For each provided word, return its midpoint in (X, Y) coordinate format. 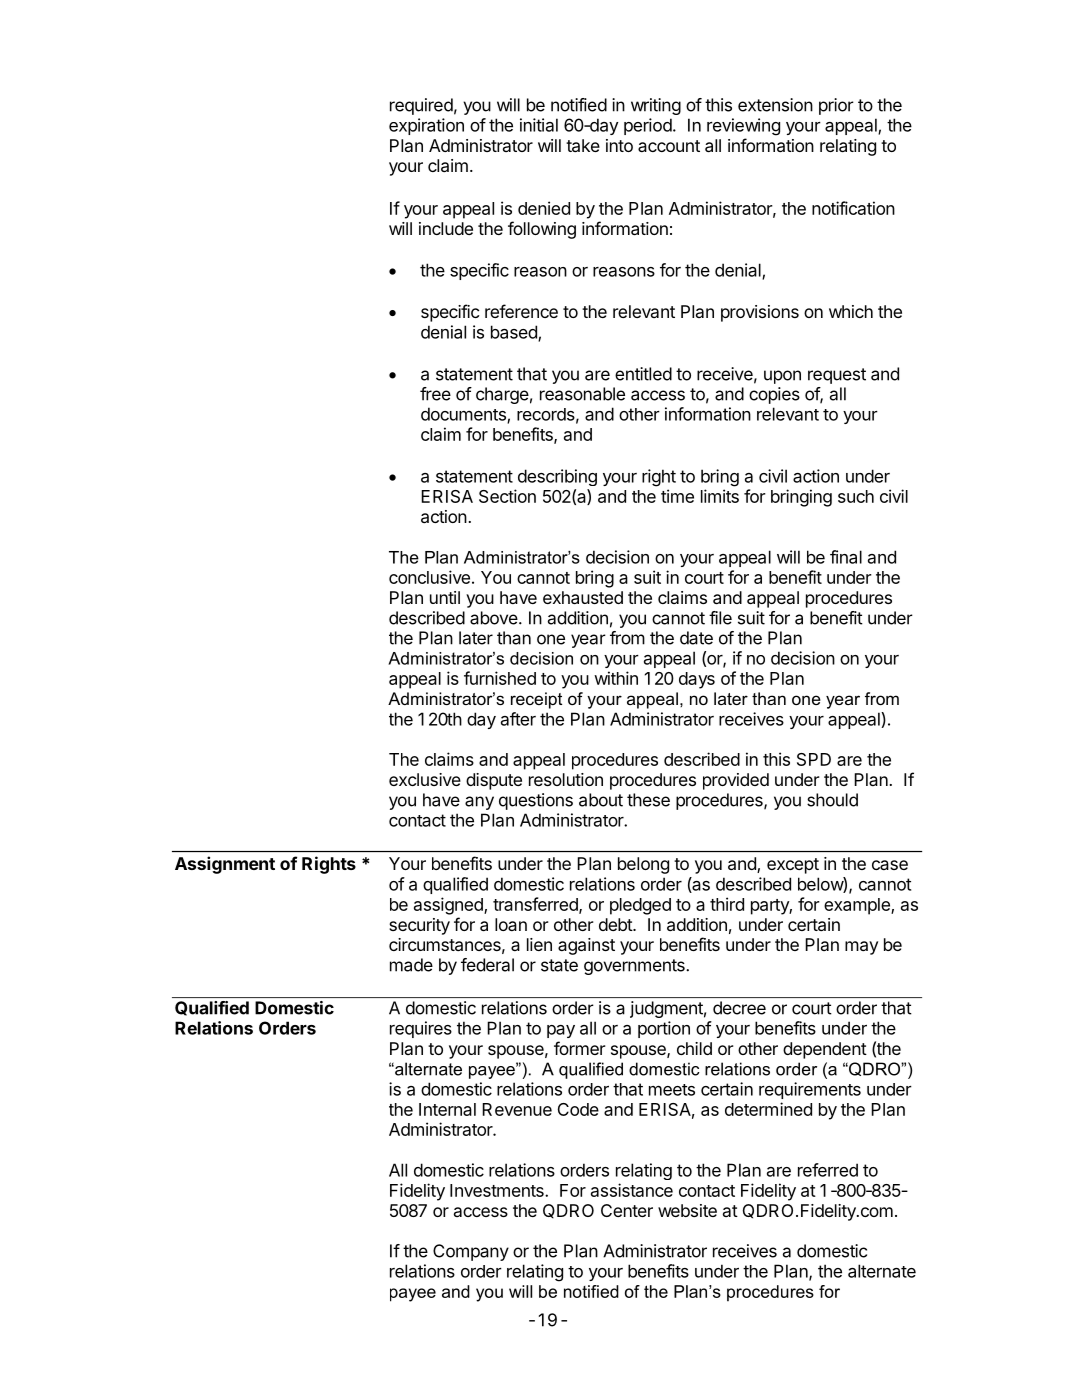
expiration (426, 126)
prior (836, 106)
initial (539, 125)
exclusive (425, 779)
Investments (498, 1190)
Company (471, 1252)
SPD (814, 759)
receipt (536, 700)
